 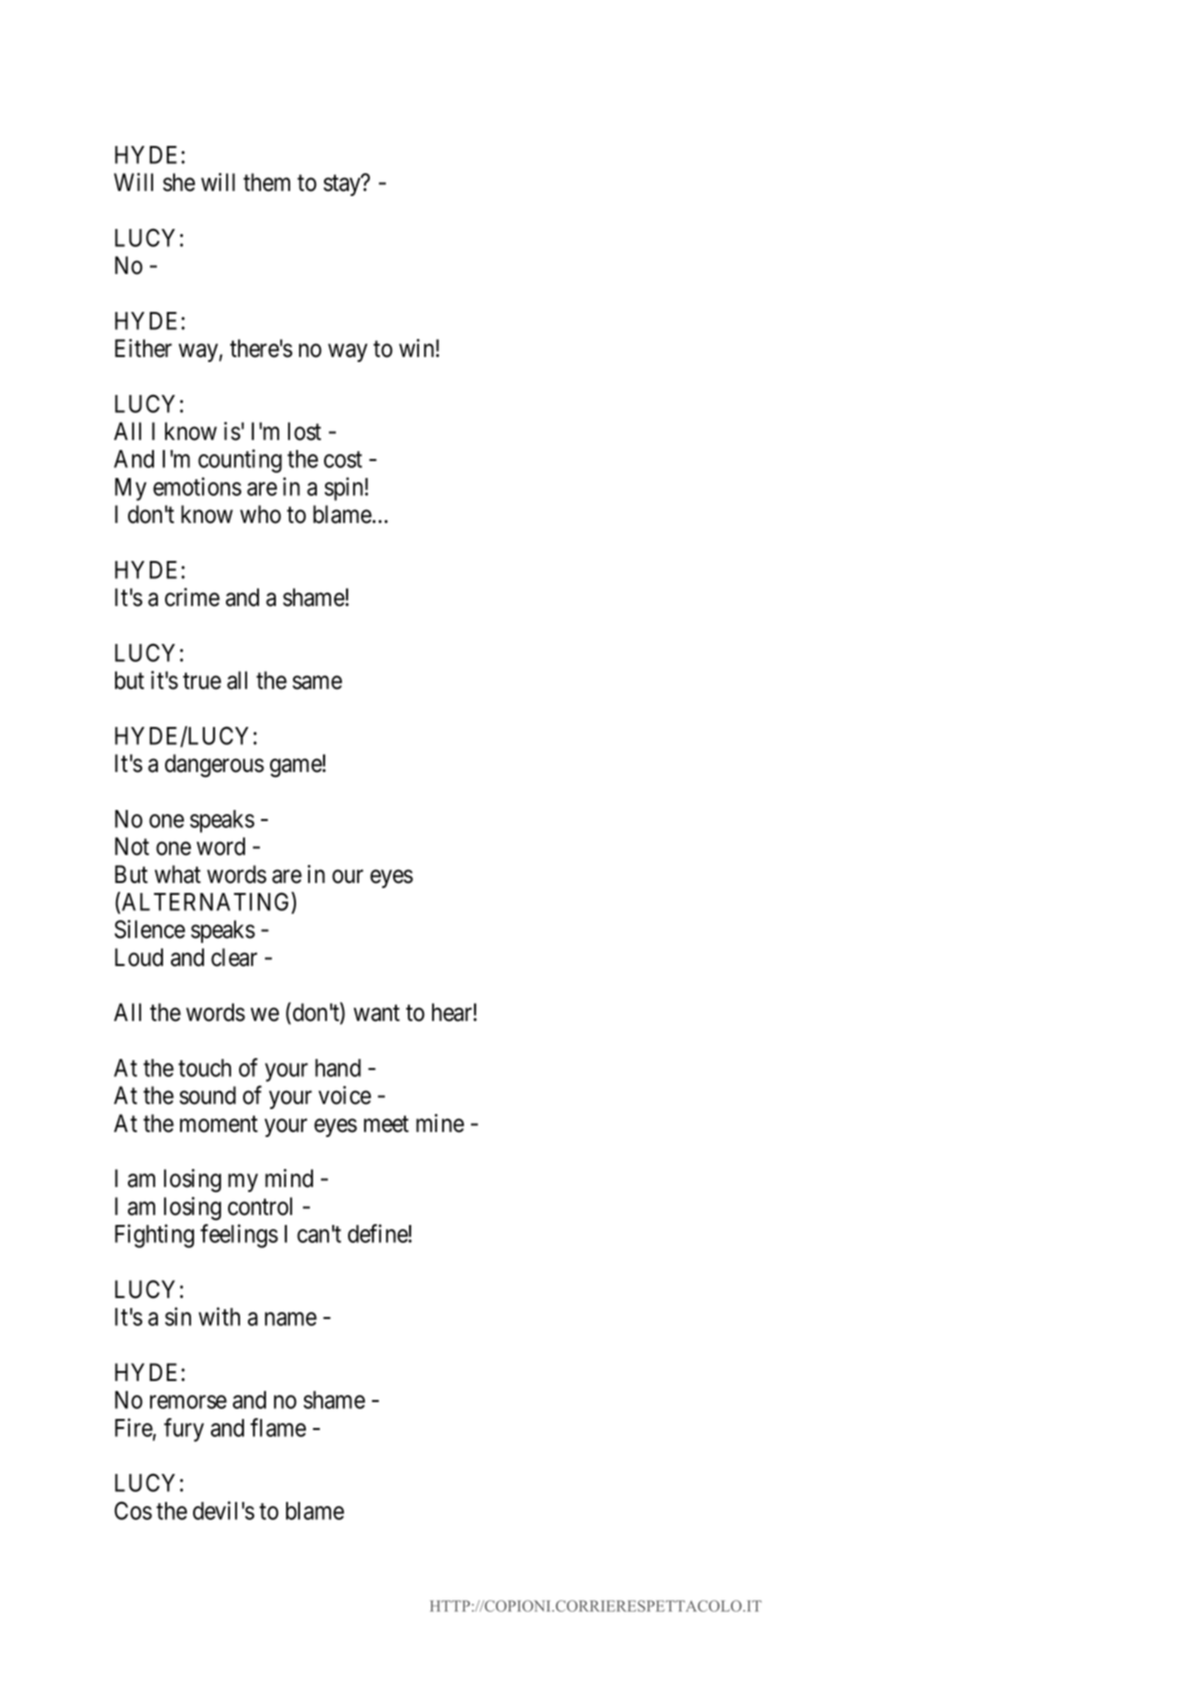 What do you see at coordinates (202, 681) in the screenshot?
I see `true` at bounding box center [202, 681].
